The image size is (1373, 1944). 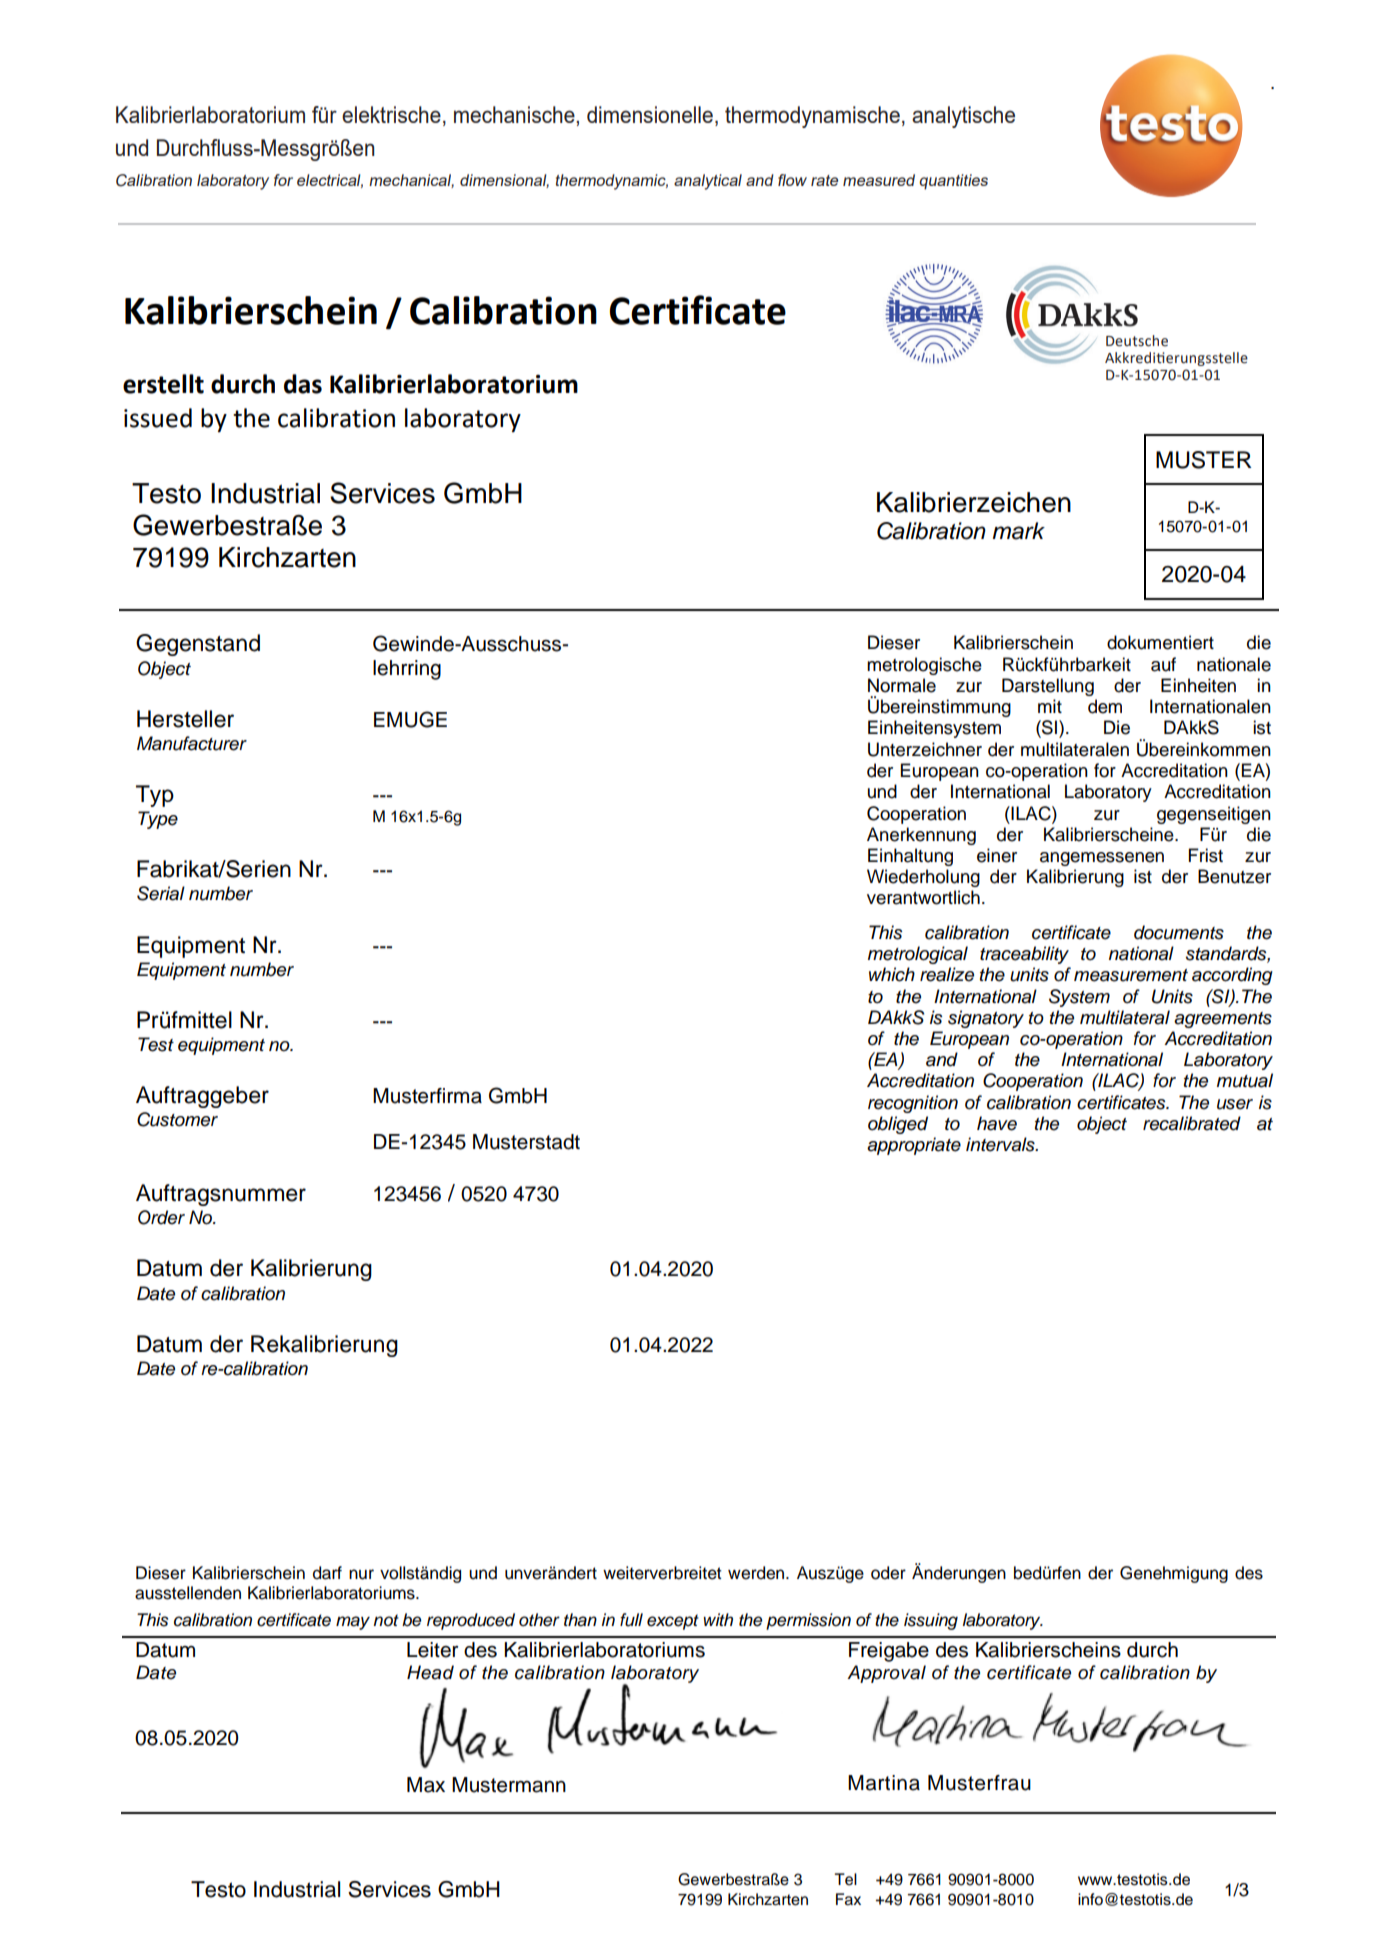 What do you see at coordinates (848, 1899) in the image?
I see `Fax` at bounding box center [848, 1899].
